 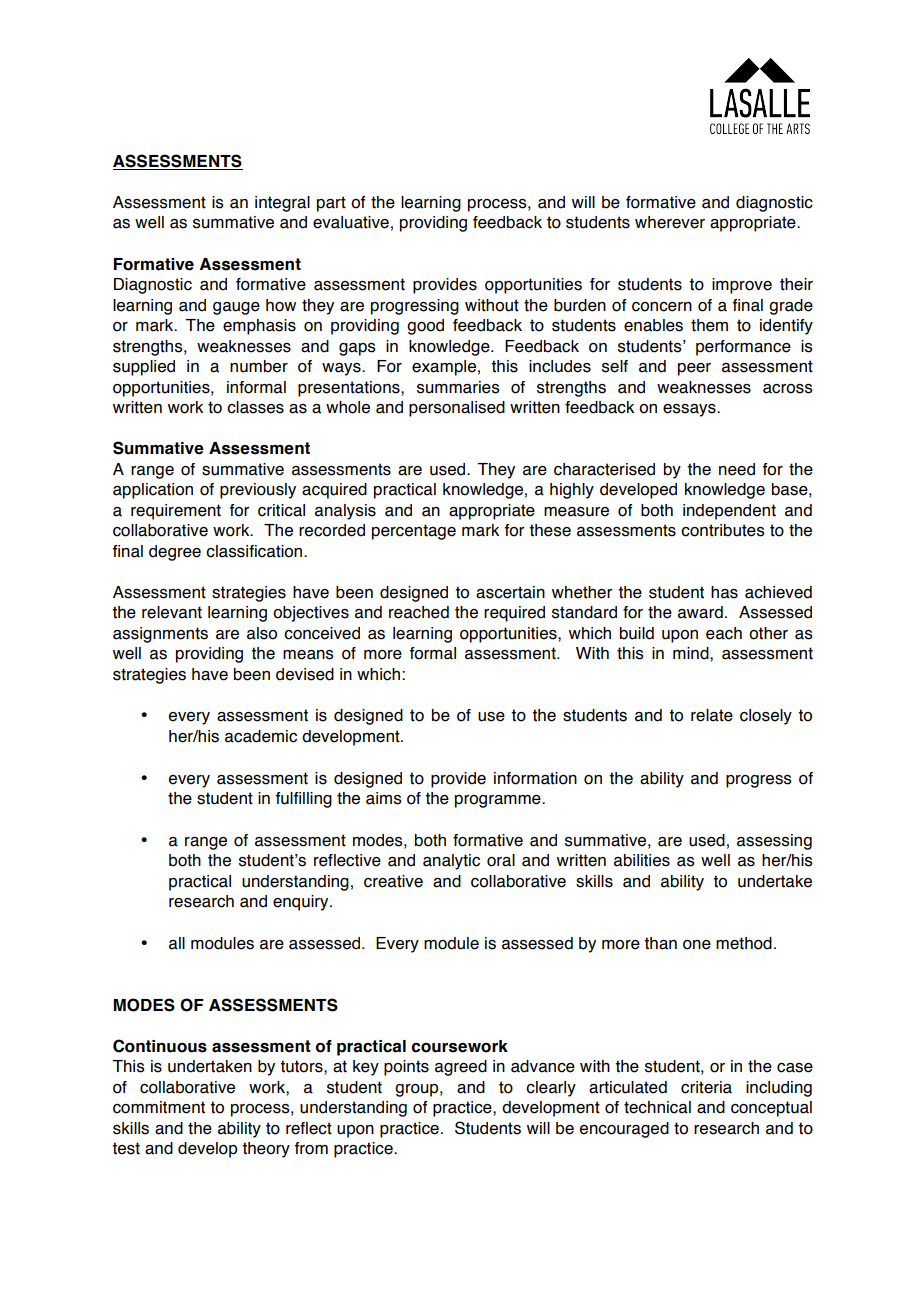 What do you see at coordinates (159, 1107) in the screenshot?
I see `commitment` at bounding box center [159, 1107].
